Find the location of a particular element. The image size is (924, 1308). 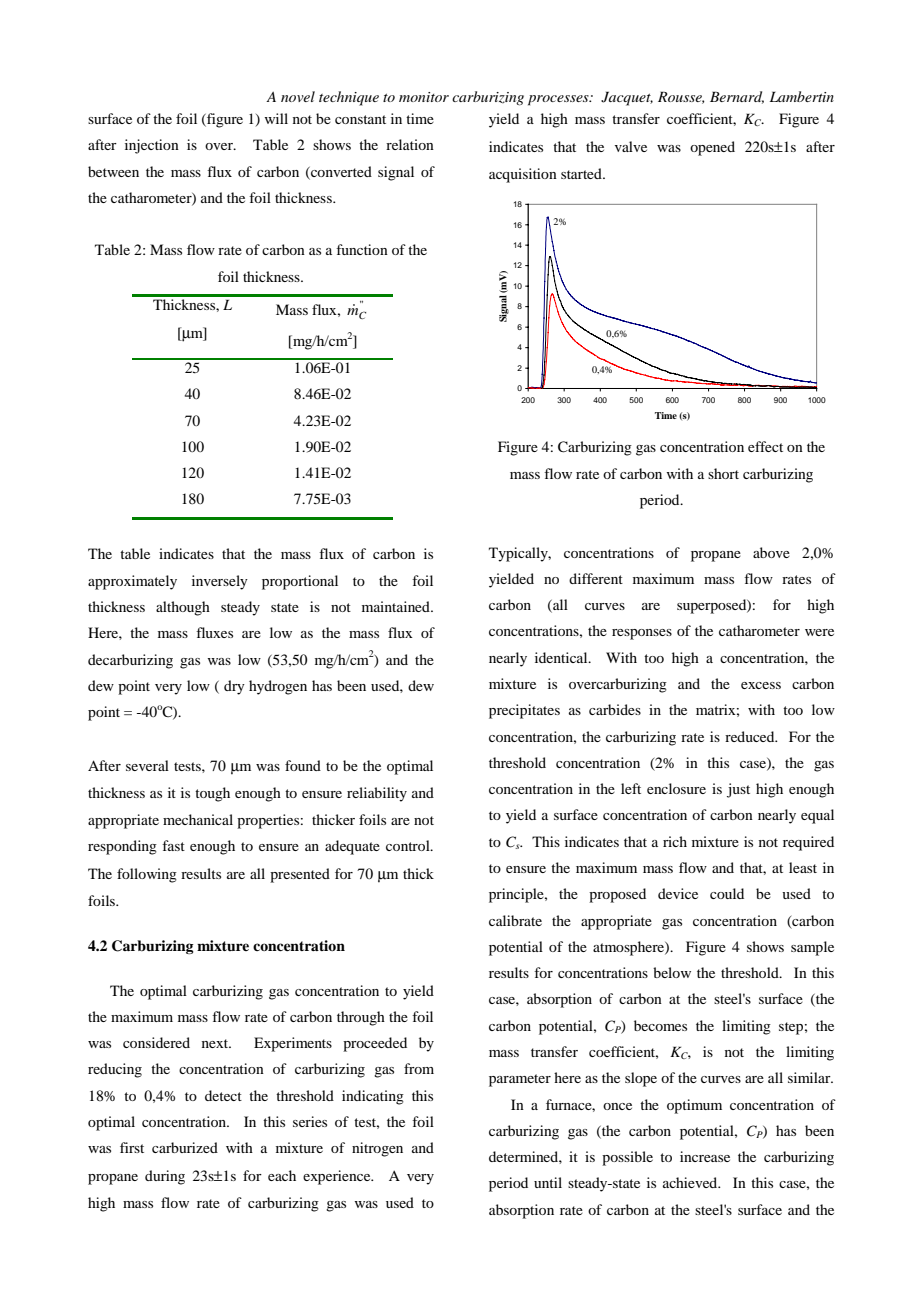

during is located at coordinates (165, 1177).
